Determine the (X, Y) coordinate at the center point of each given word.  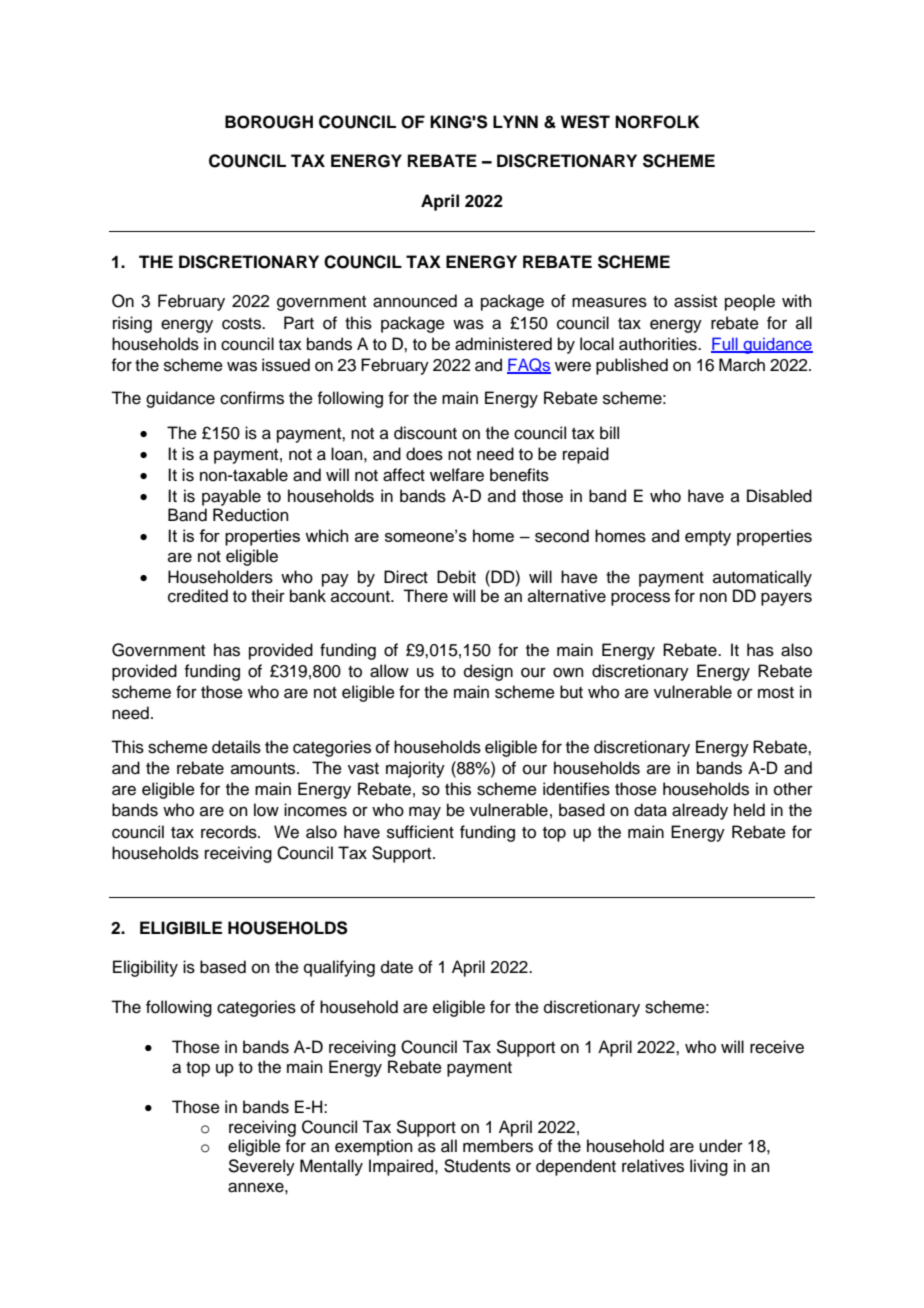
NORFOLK (657, 122)
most (776, 693)
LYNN (515, 121)
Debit (456, 577)
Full (725, 344)
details (236, 747)
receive (777, 1047)
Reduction (251, 515)
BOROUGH (269, 122)
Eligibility (145, 968)
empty (708, 538)
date (397, 967)
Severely (261, 1167)
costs (243, 324)
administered (503, 344)
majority (415, 769)
